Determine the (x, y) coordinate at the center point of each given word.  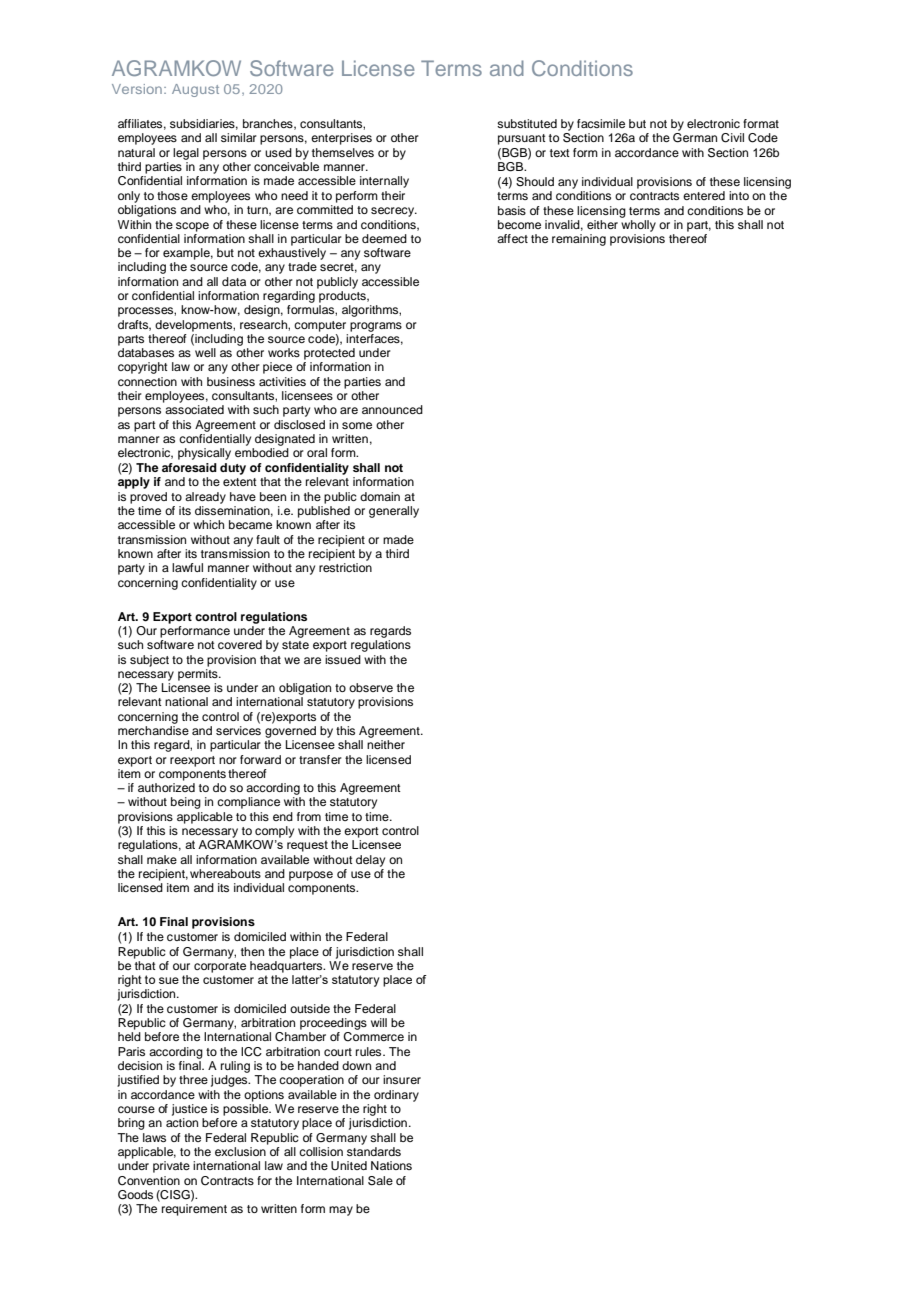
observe (371, 687)
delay (370, 861)
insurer (402, 1079)
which (208, 524)
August (195, 90)
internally (384, 182)
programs (376, 327)
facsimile (601, 123)
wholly (638, 226)
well (205, 352)
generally (394, 512)
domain (380, 496)
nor (228, 760)
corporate (220, 967)
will (379, 1022)
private (171, 1167)
